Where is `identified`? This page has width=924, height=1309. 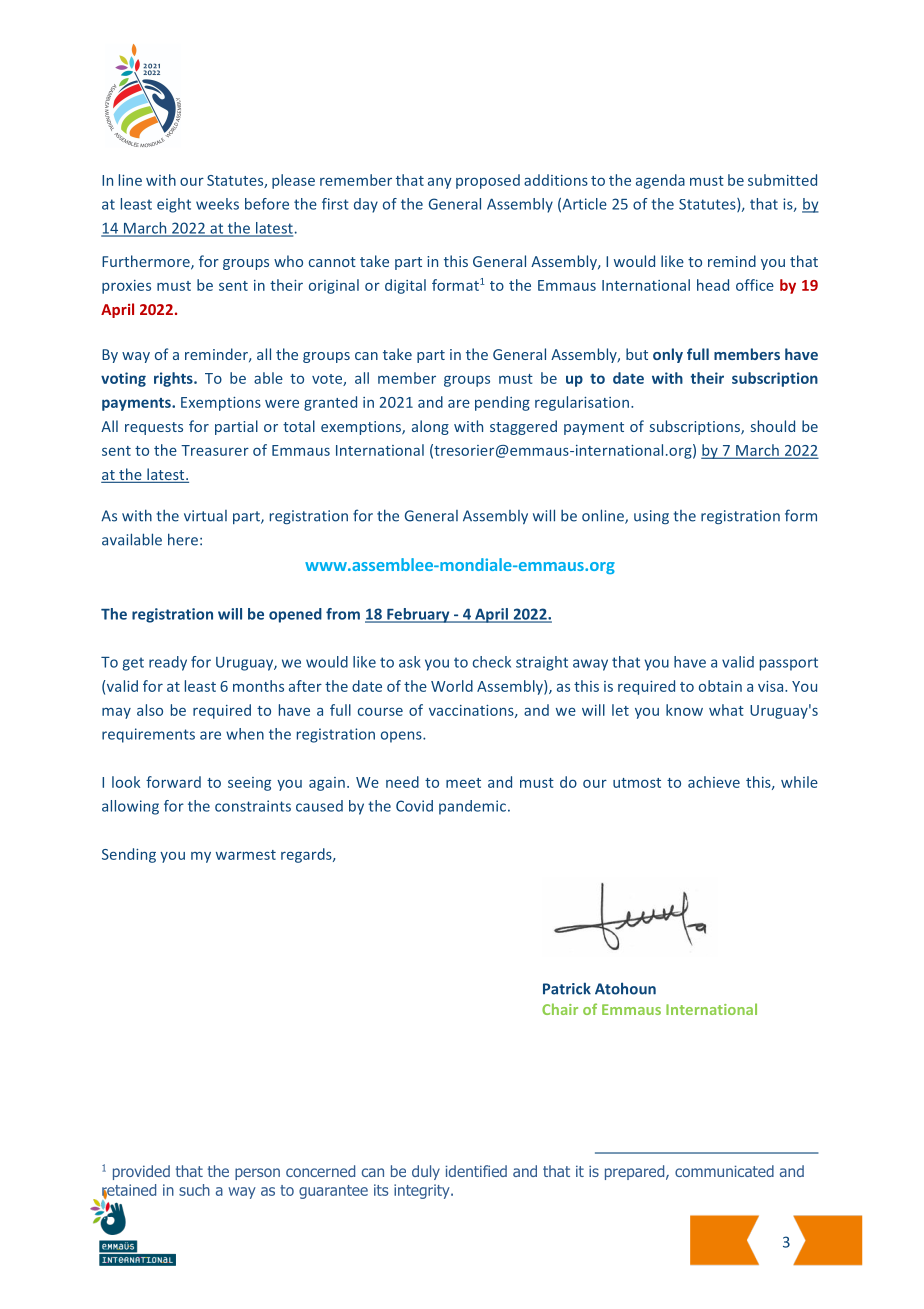
identified is located at coordinates (476, 1171).
